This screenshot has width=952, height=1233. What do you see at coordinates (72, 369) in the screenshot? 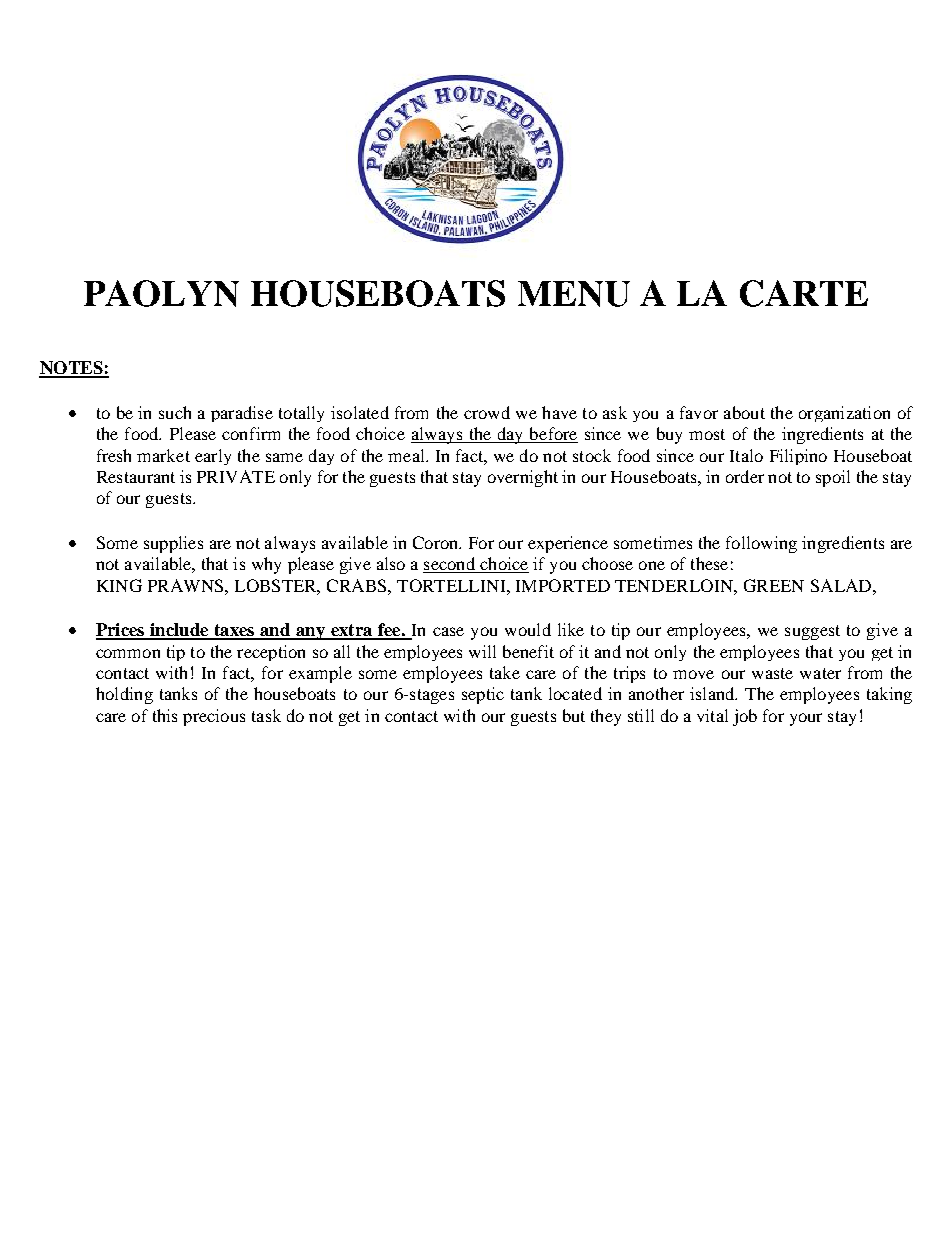
I see `NOTES` at bounding box center [72, 369].
